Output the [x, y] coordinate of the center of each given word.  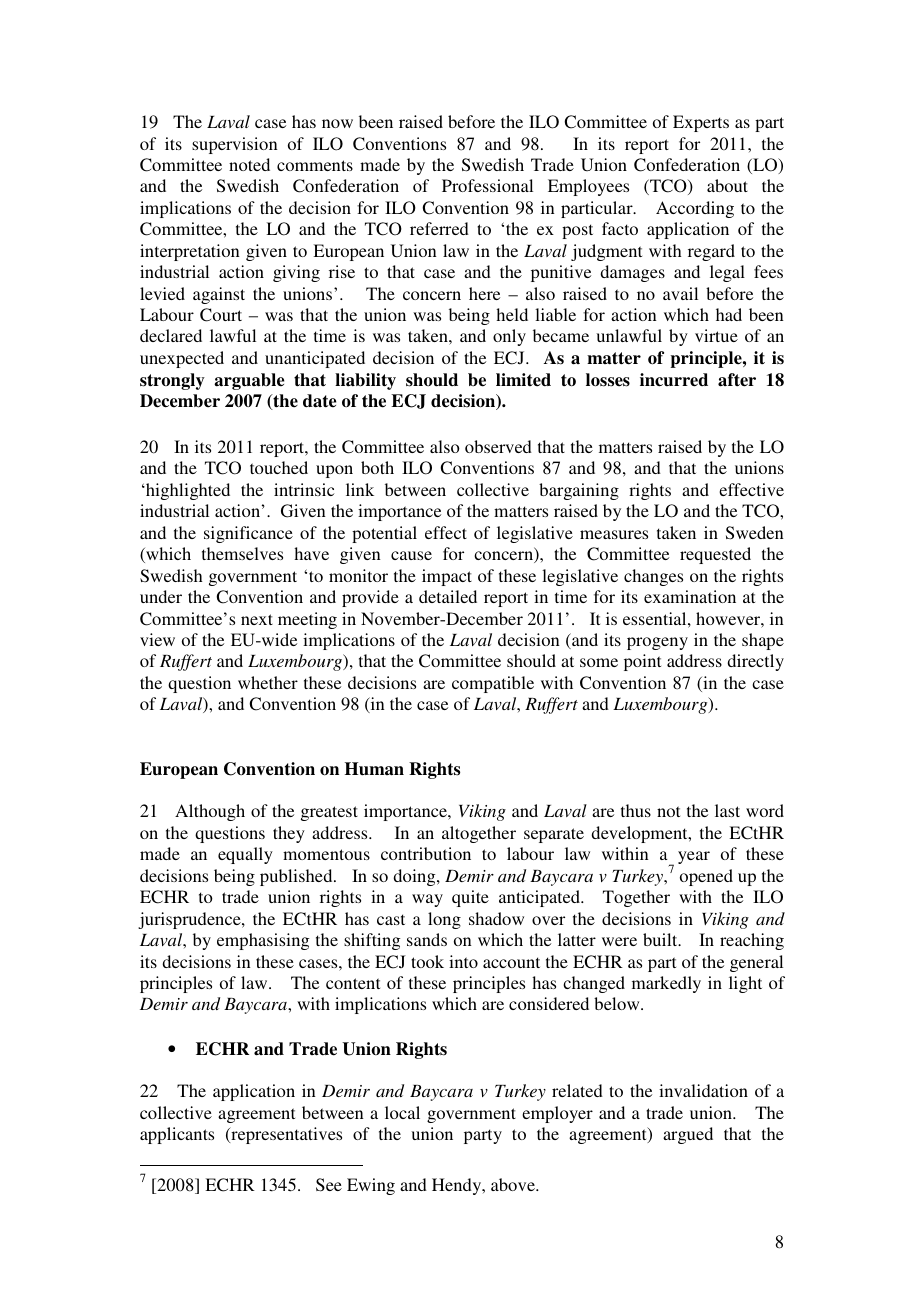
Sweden [755, 533]
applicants [177, 1135]
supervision [235, 145]
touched [279, 467]
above [514, 1184]
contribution [426, 853]
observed [498, 446]
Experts [701, 123]
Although [210, 812]
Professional [487, 185]
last [727, 810]
